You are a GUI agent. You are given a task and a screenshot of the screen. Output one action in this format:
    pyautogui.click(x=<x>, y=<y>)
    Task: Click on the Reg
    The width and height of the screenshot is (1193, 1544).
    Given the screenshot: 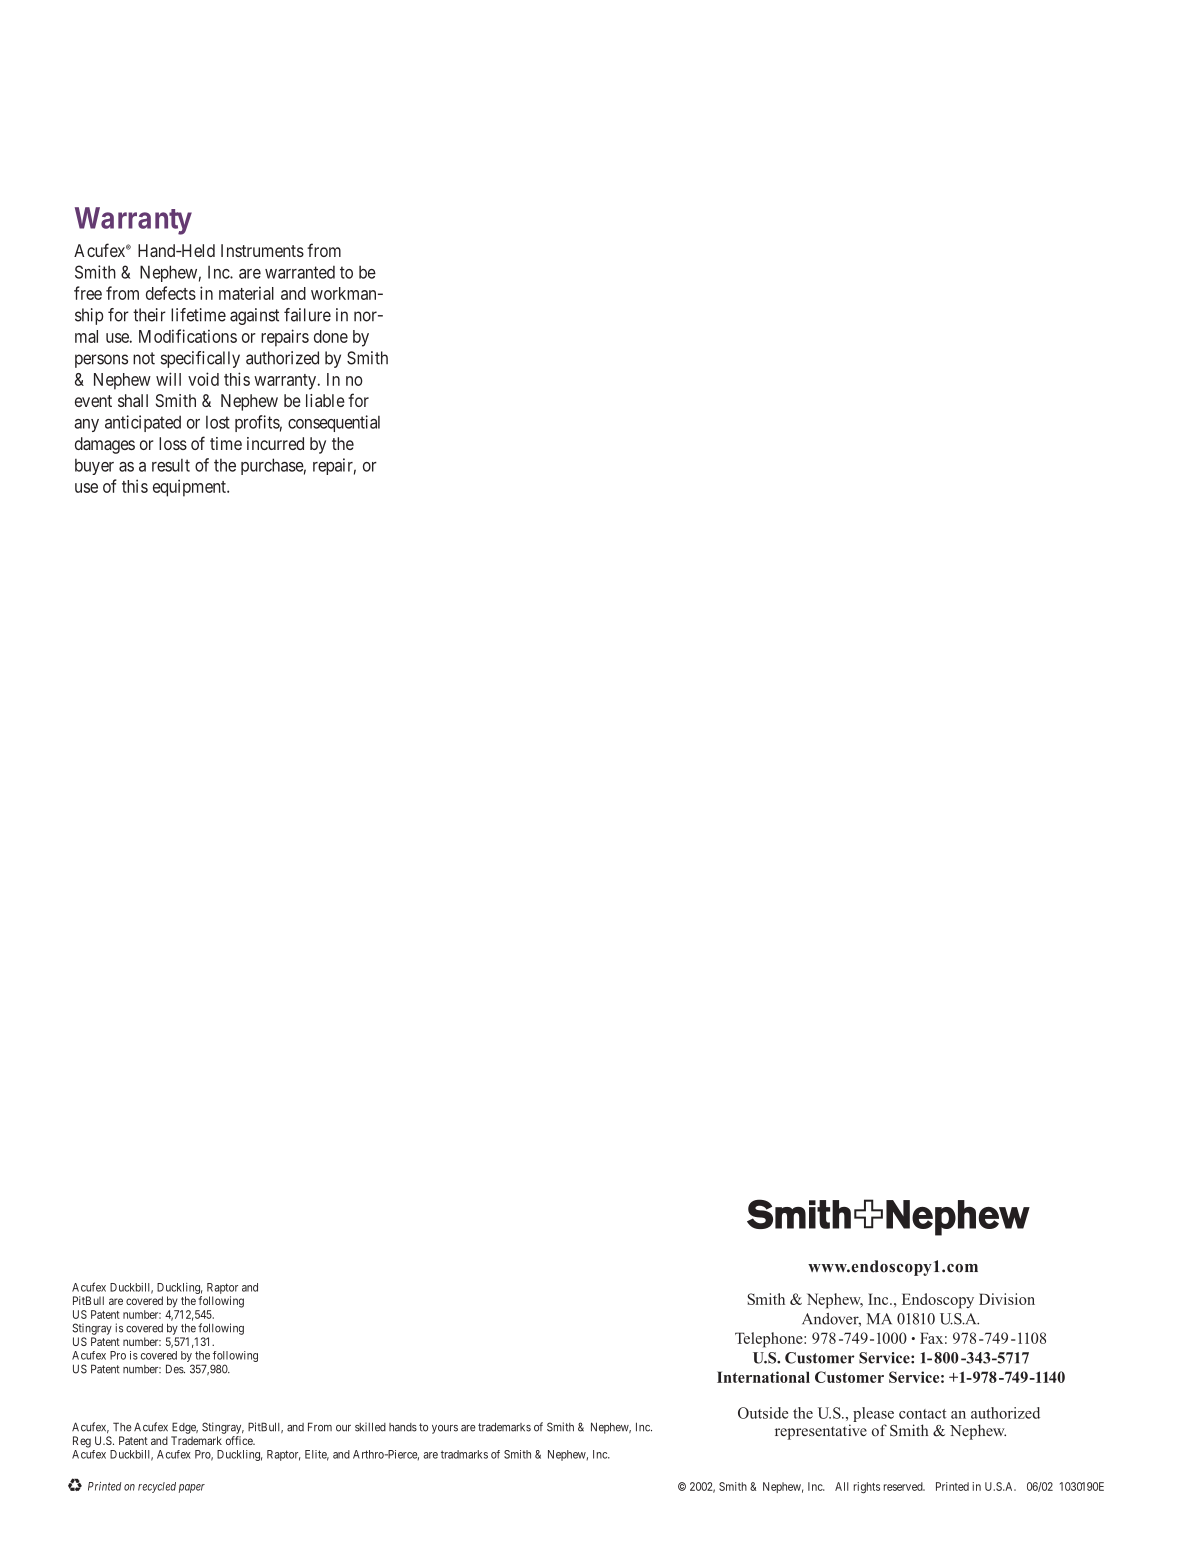 What is the action you would take?
    pyautogui.click(x=82, y=1442)
